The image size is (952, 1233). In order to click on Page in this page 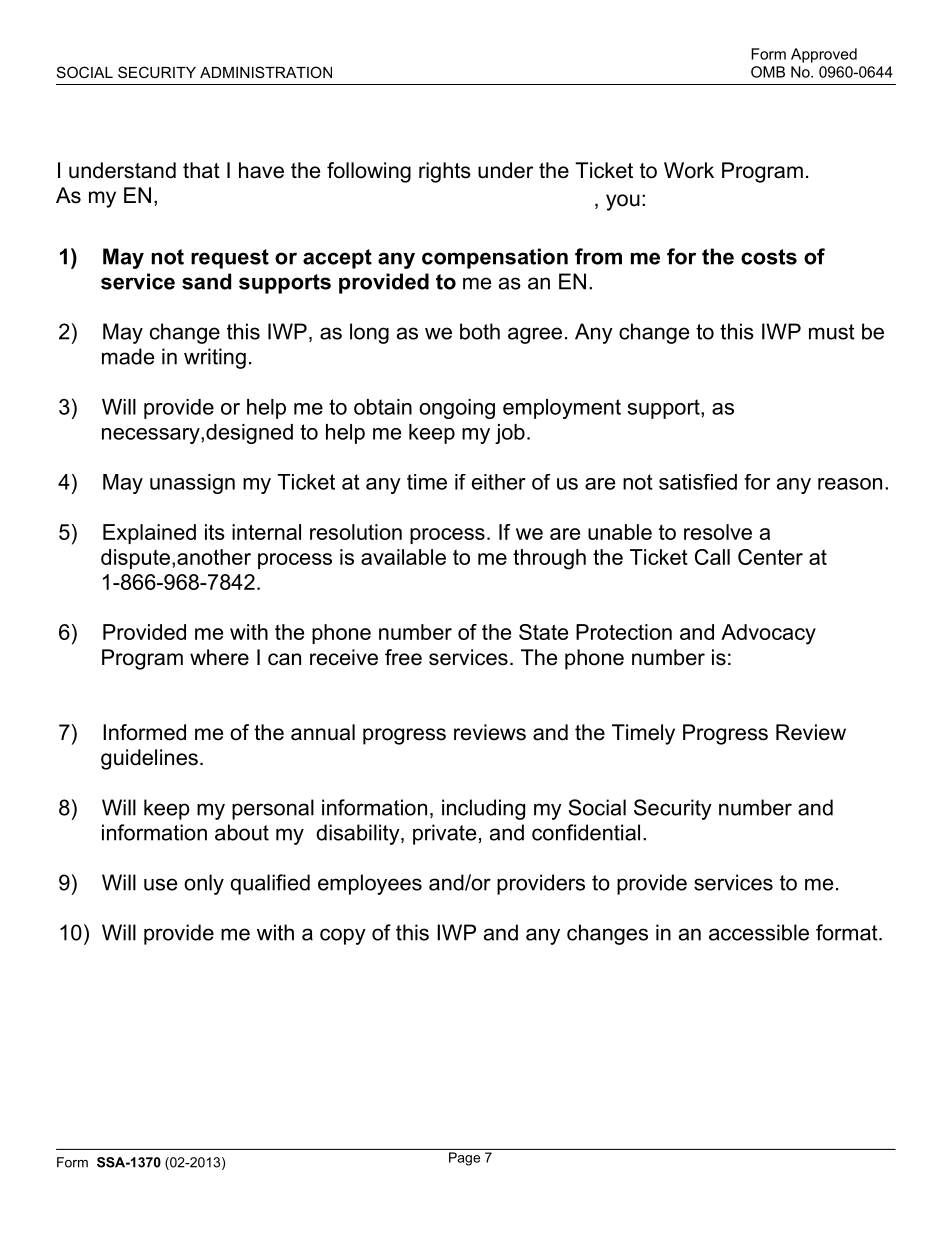, I will do `click(464, 1159)`.
